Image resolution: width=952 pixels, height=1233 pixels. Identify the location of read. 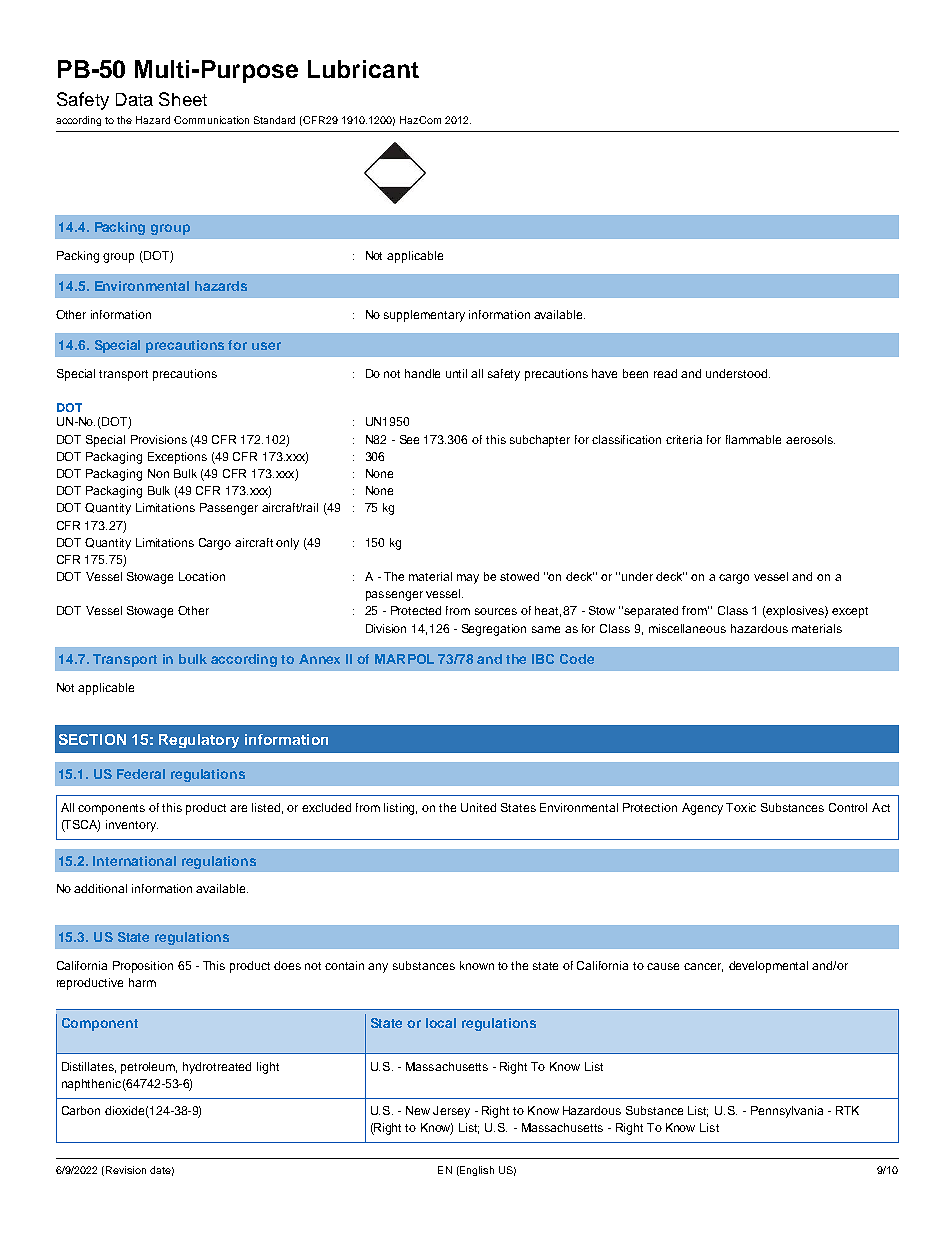
(665, 373).
